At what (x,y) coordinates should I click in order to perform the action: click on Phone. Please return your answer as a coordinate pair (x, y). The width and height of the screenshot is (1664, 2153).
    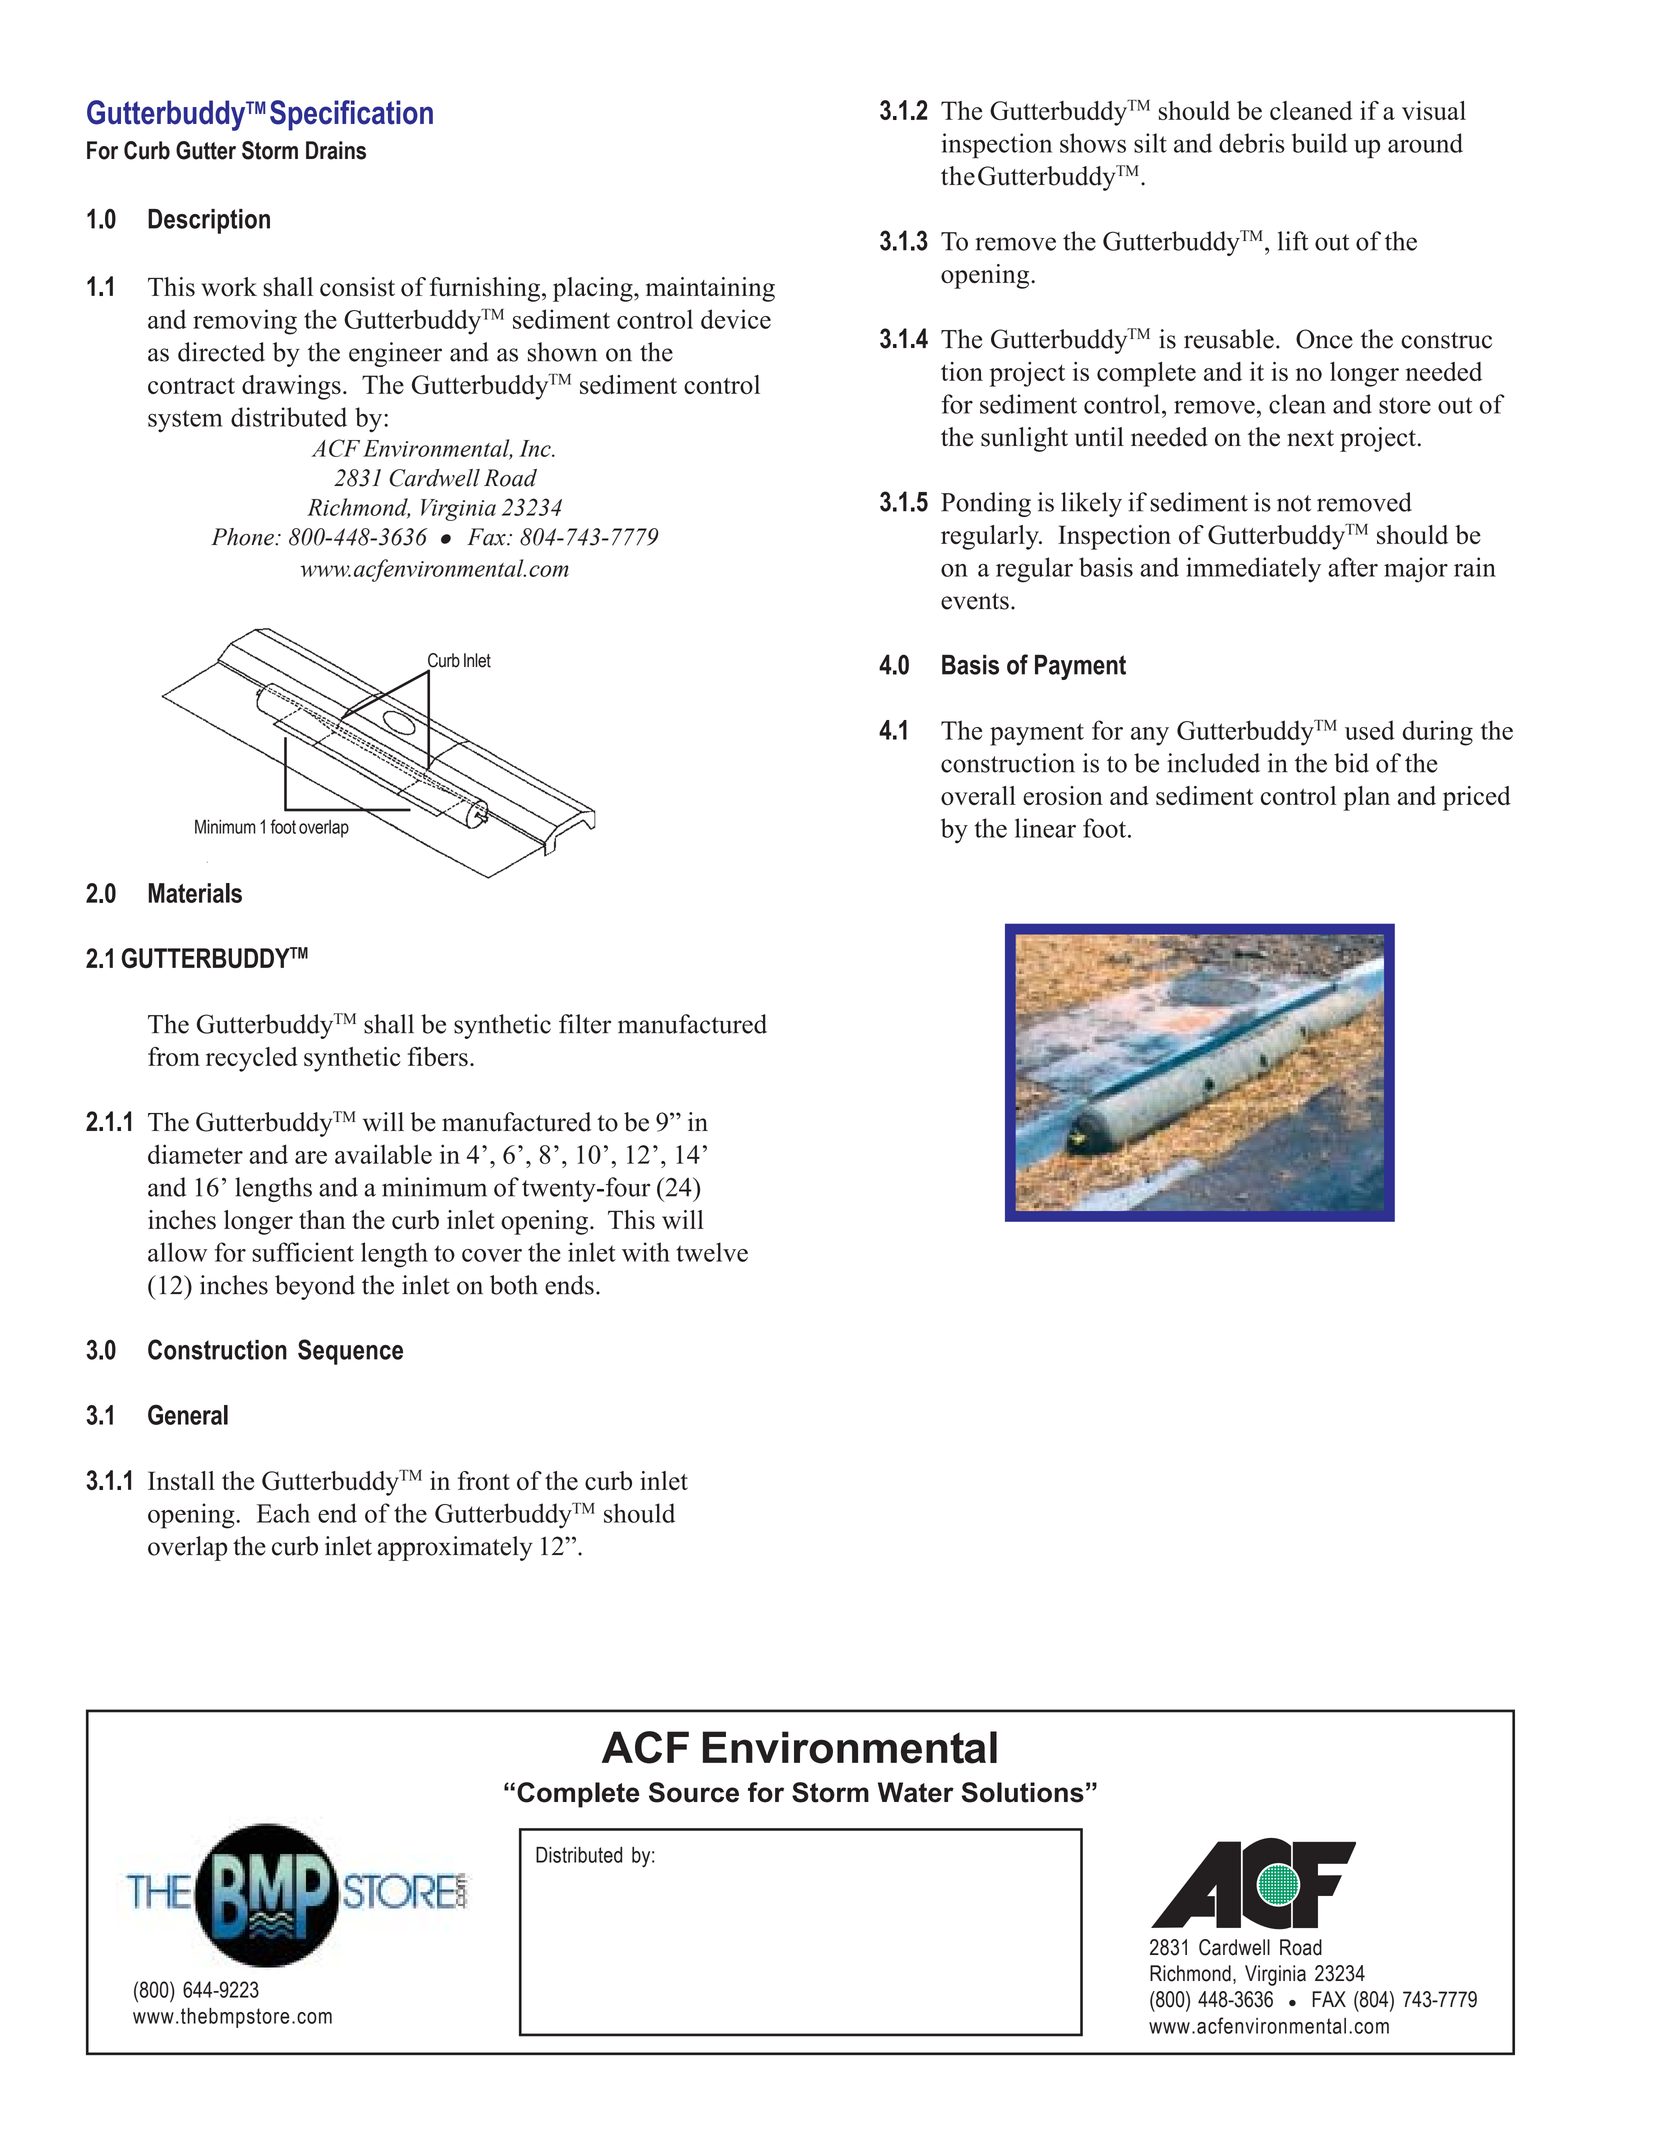
    Looking at the image, I should click on (243, 537).
